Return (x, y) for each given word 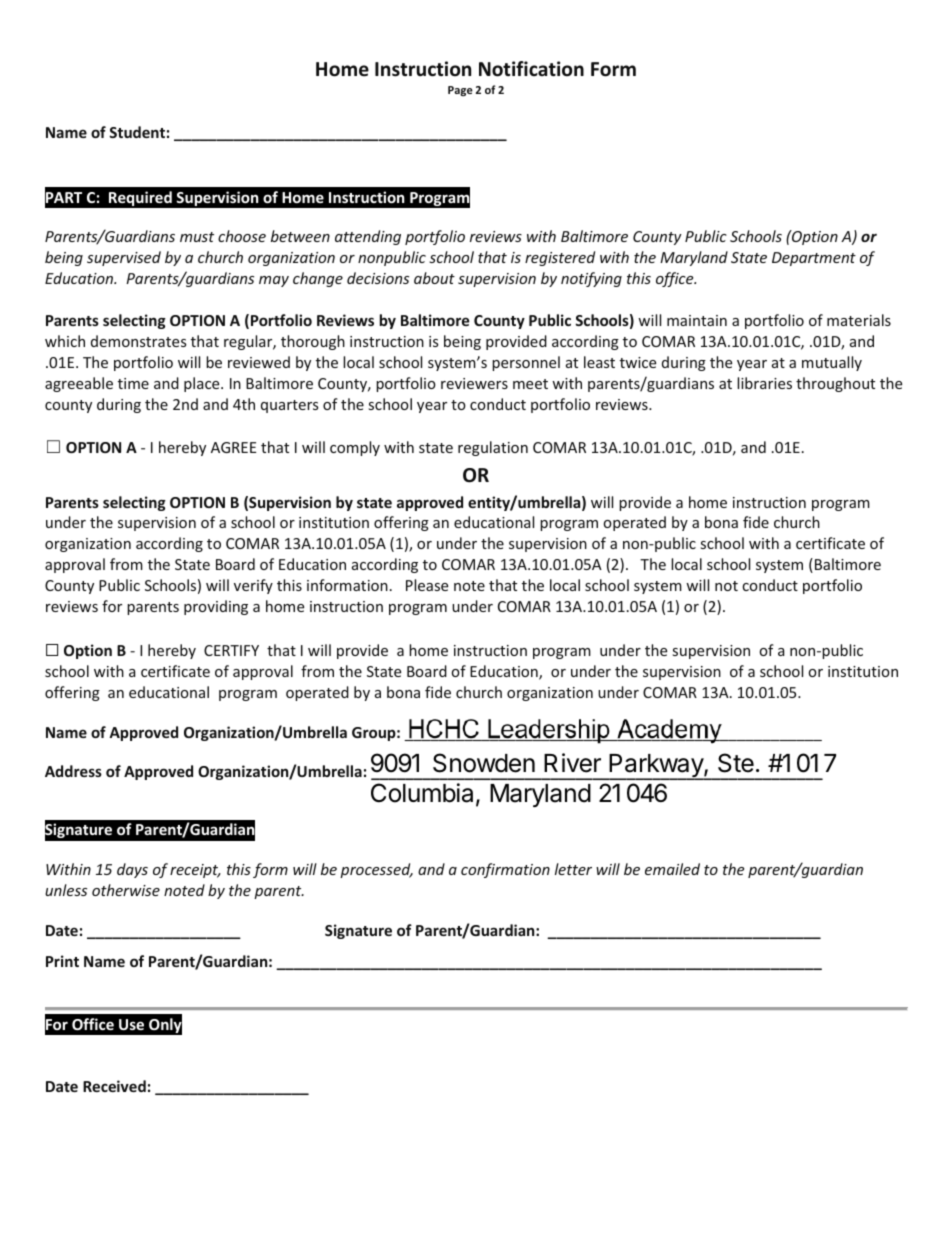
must (197, 237)
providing (216, 607)
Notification (531, 69)
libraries (764, 383)
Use (131, 1024)
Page (460, 91)
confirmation (505, 870)
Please (427, 585)
